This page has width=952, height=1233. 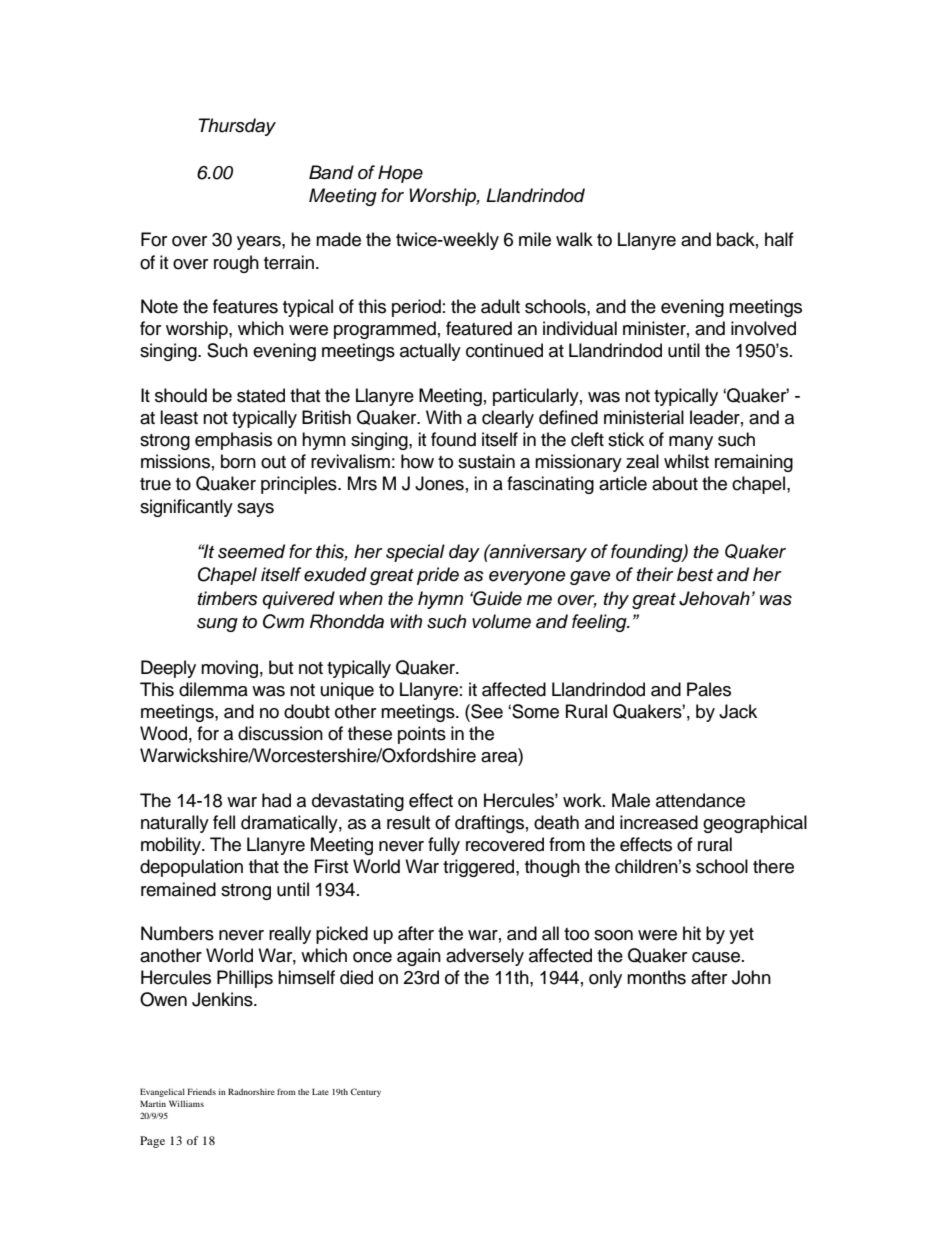 What do you see at coordinates (255, 510) in the page?
I see `says` at bounding box center [255, 510].
